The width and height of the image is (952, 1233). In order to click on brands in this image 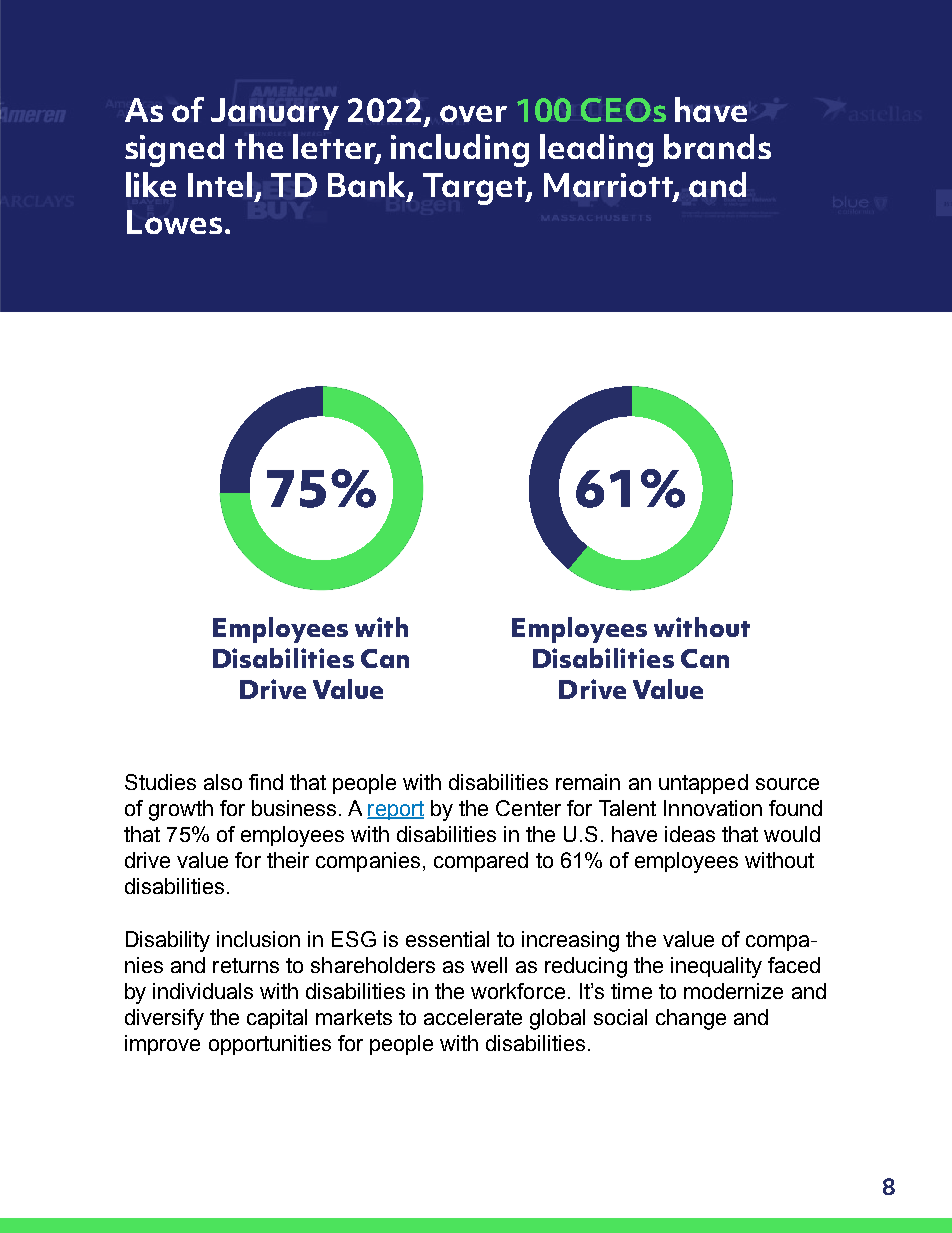, I will do `click(717, 146)`.
